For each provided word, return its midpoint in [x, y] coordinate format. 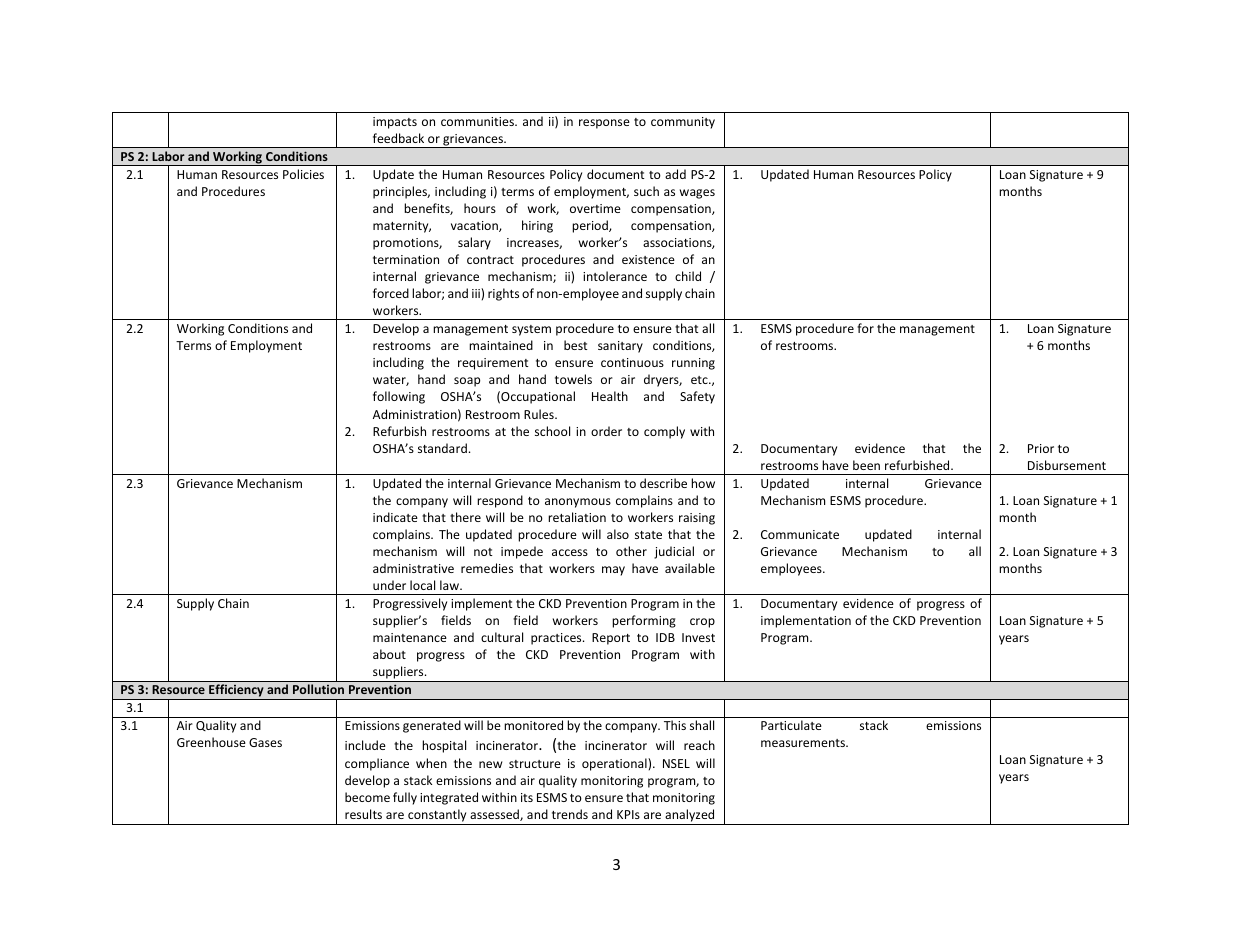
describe [663, 483]
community [683, 123]
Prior [1041, 448]
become [367, 797]
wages [697, 194]
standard [442, 448]
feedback [398, 138]
